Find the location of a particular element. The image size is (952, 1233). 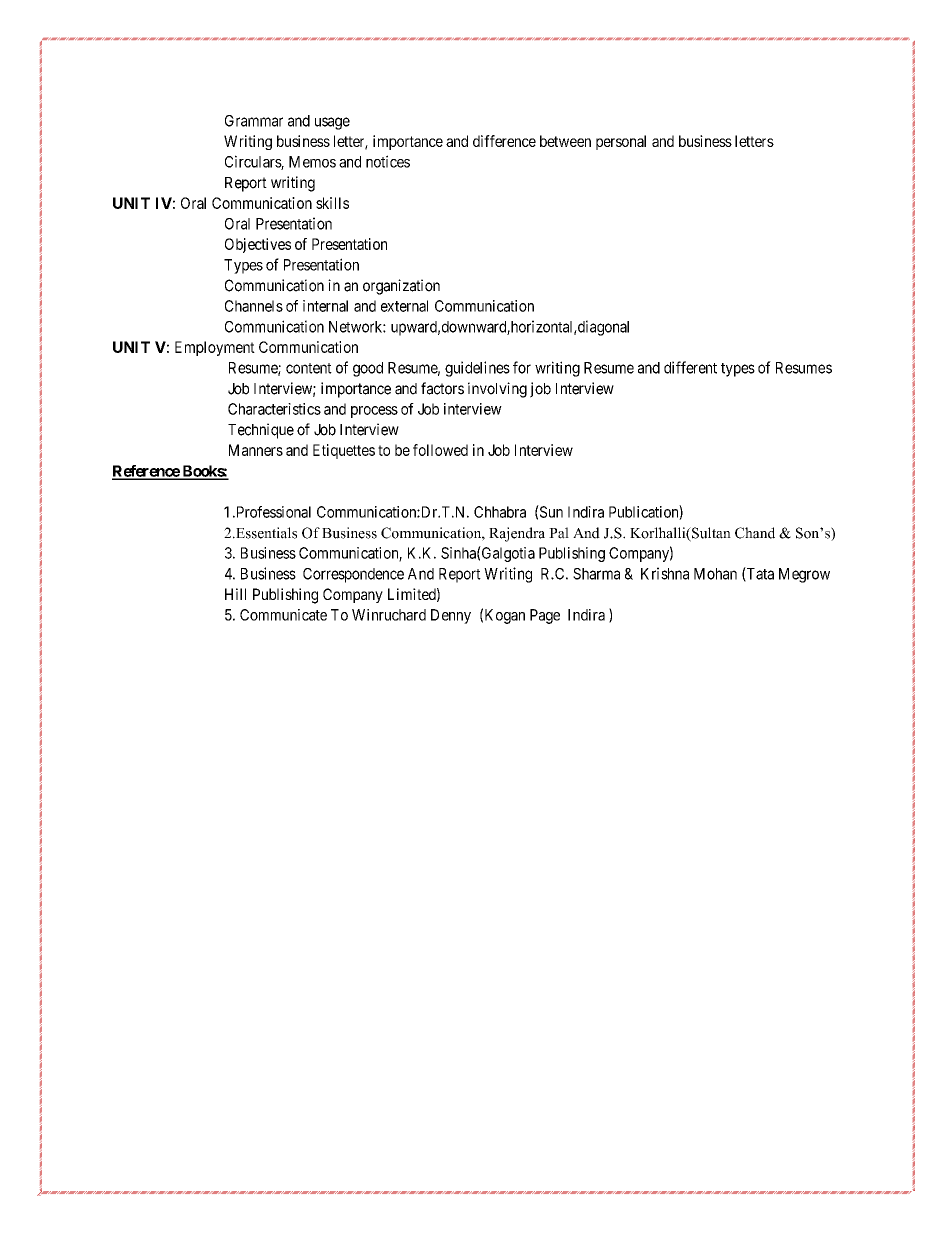

followed is located at coordinates (440, 450).
